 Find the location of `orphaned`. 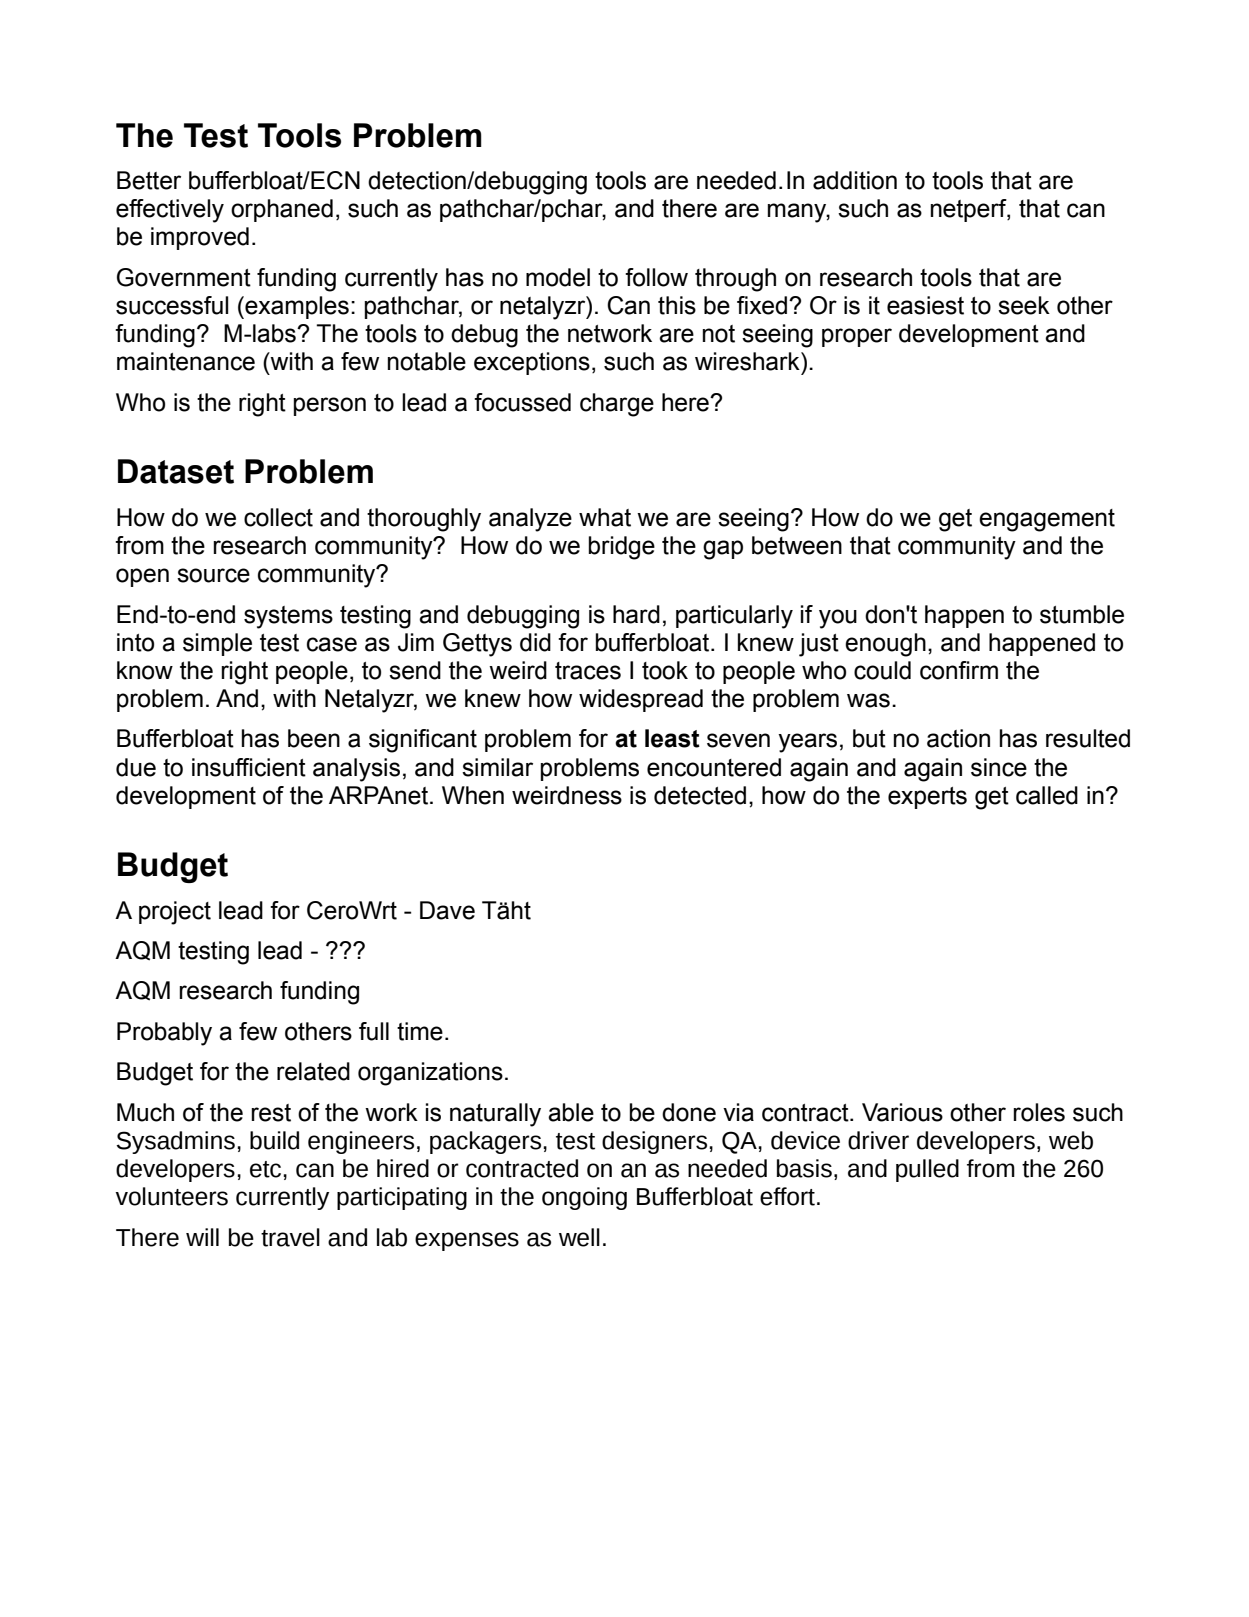

orphaned is located at coordinates (282, 210).
